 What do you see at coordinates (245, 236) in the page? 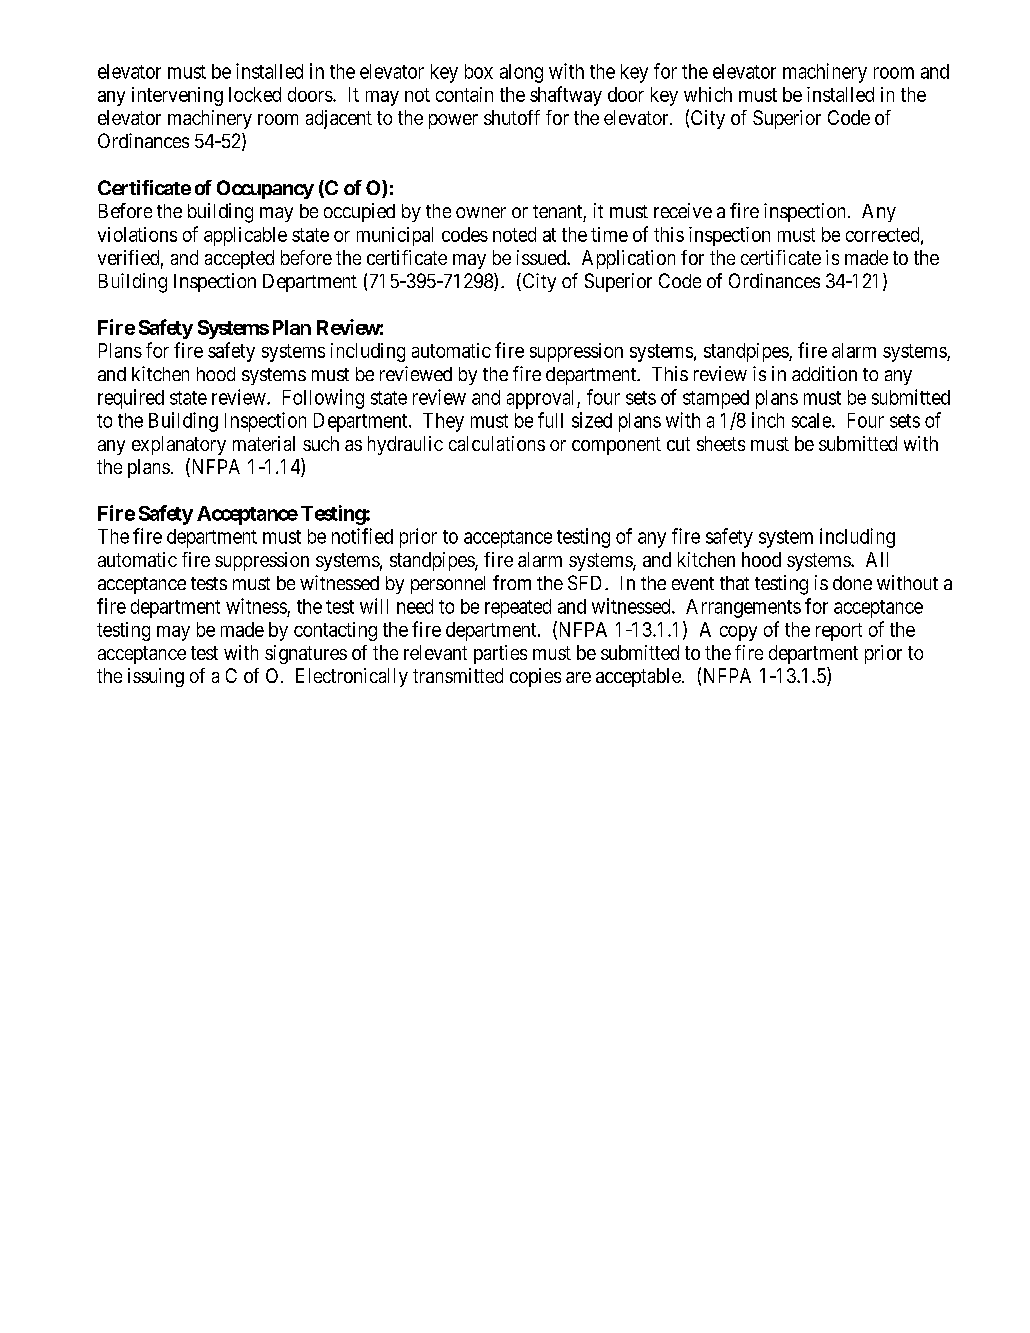
I see `applicable` at bounding box center [245, 236].
